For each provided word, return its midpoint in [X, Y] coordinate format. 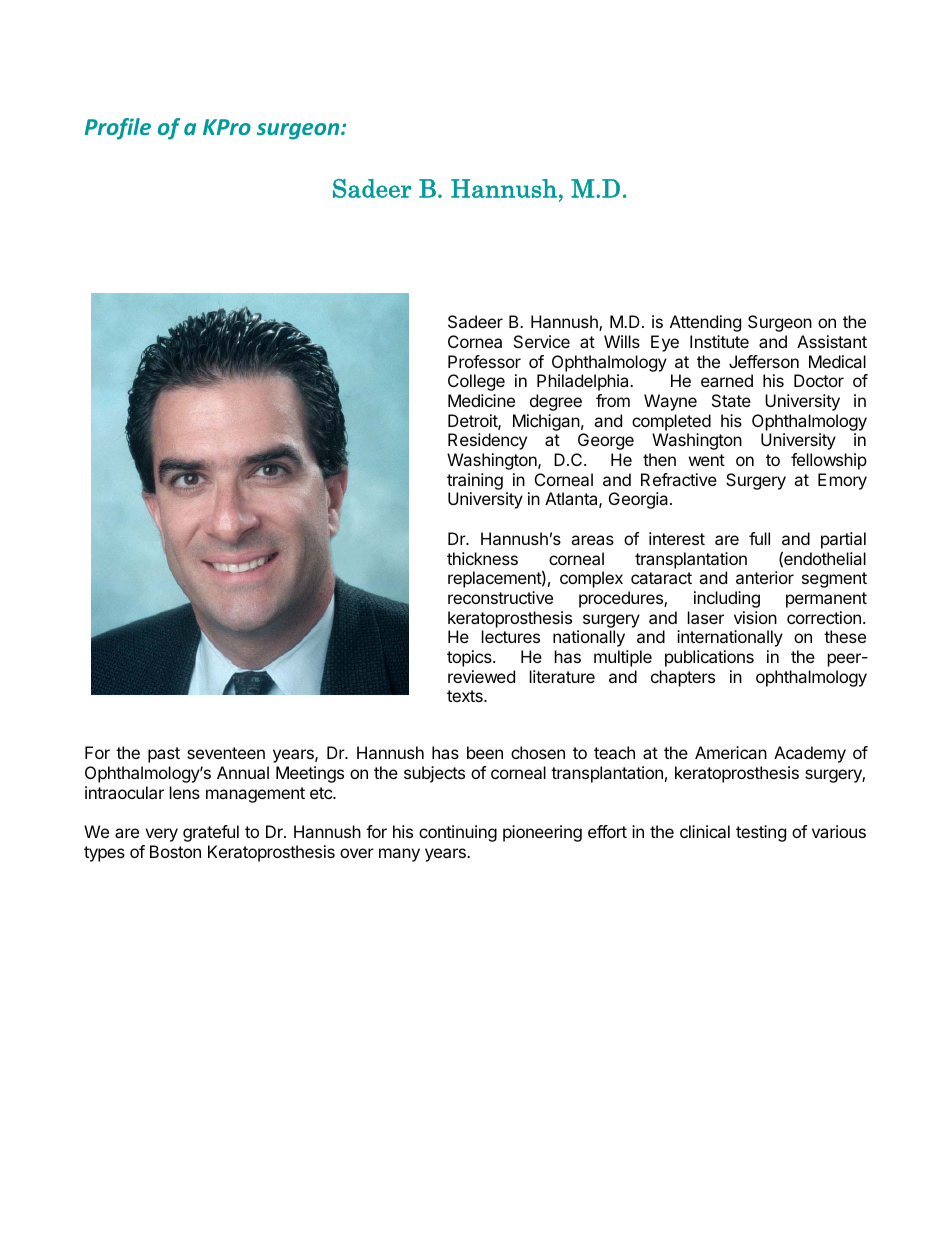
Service [542, 341]
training [475, 481]
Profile [118, 129]
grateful [211, 833]
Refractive [679, 479]
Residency [487, 441]
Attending [705, 323]
